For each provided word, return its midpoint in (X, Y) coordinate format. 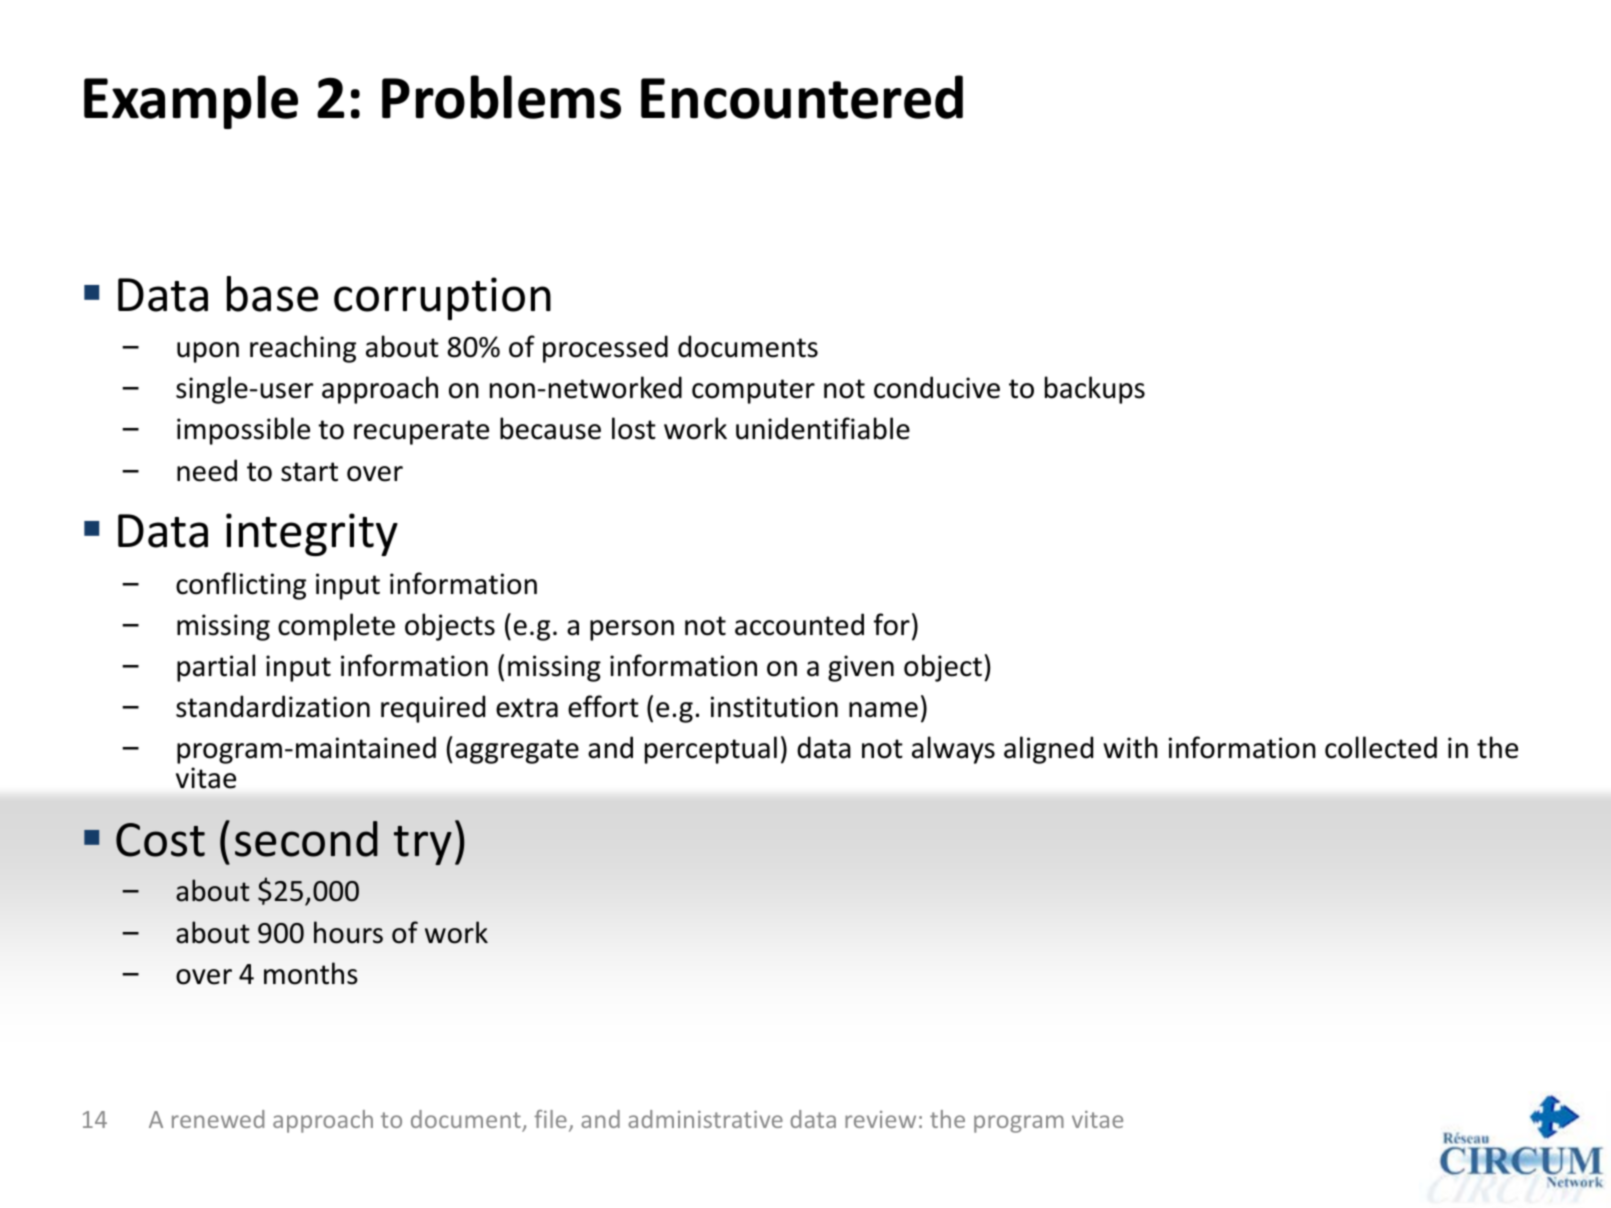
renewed (218, 1119)
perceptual (711, 750)
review (880, 1119)
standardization (273, 706)
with (1130, 747)
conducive (937, 387)
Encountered (802, 97)
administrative (705, 1119)
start (309, 472)
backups (1095, 390)
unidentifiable (823, 428)
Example (191, 102)
